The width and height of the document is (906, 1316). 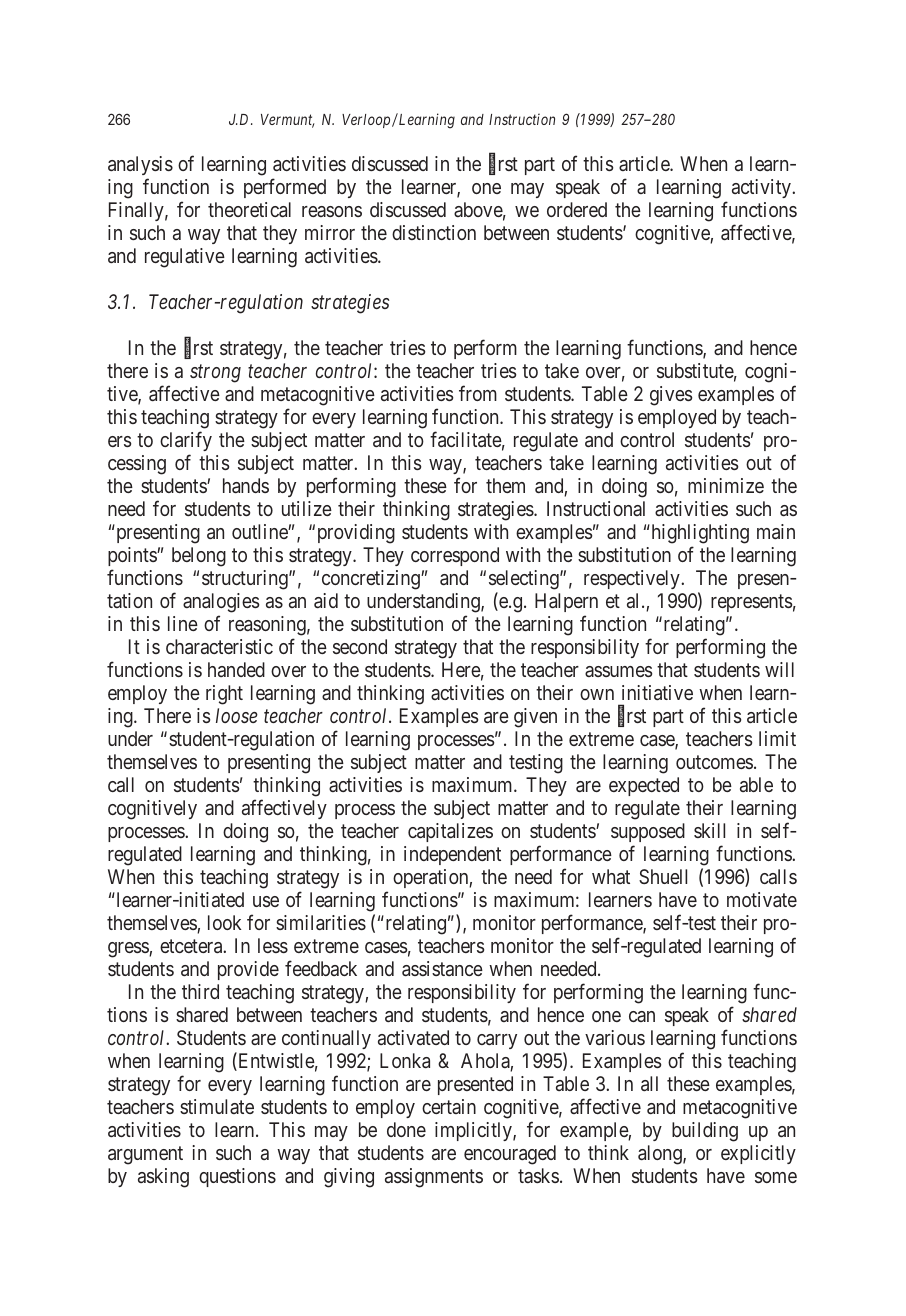 I want to click on highlighting, so click(x=699, y=535).
